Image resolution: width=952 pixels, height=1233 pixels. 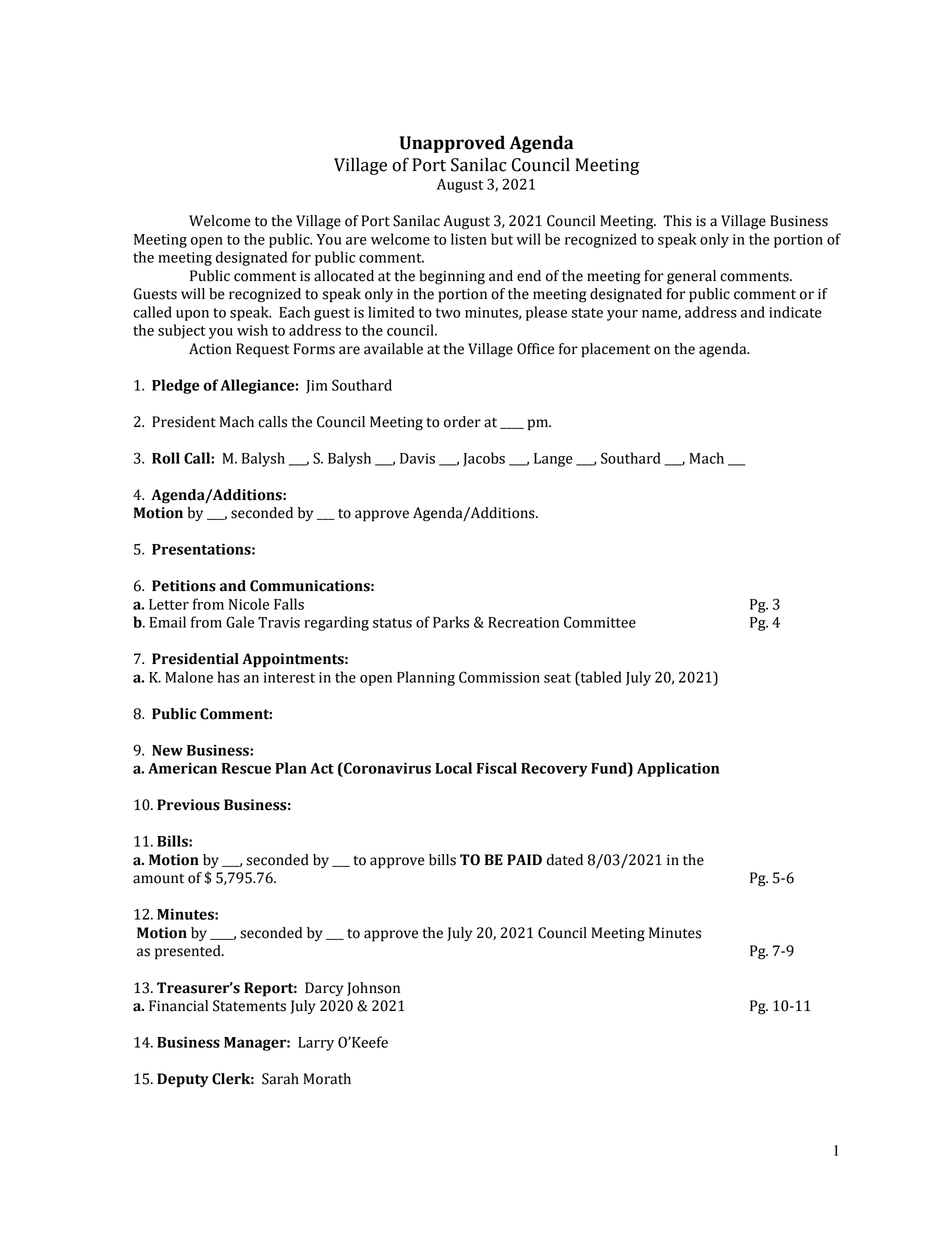 I want to click on Sarah, so click(x=280, y=1079).
